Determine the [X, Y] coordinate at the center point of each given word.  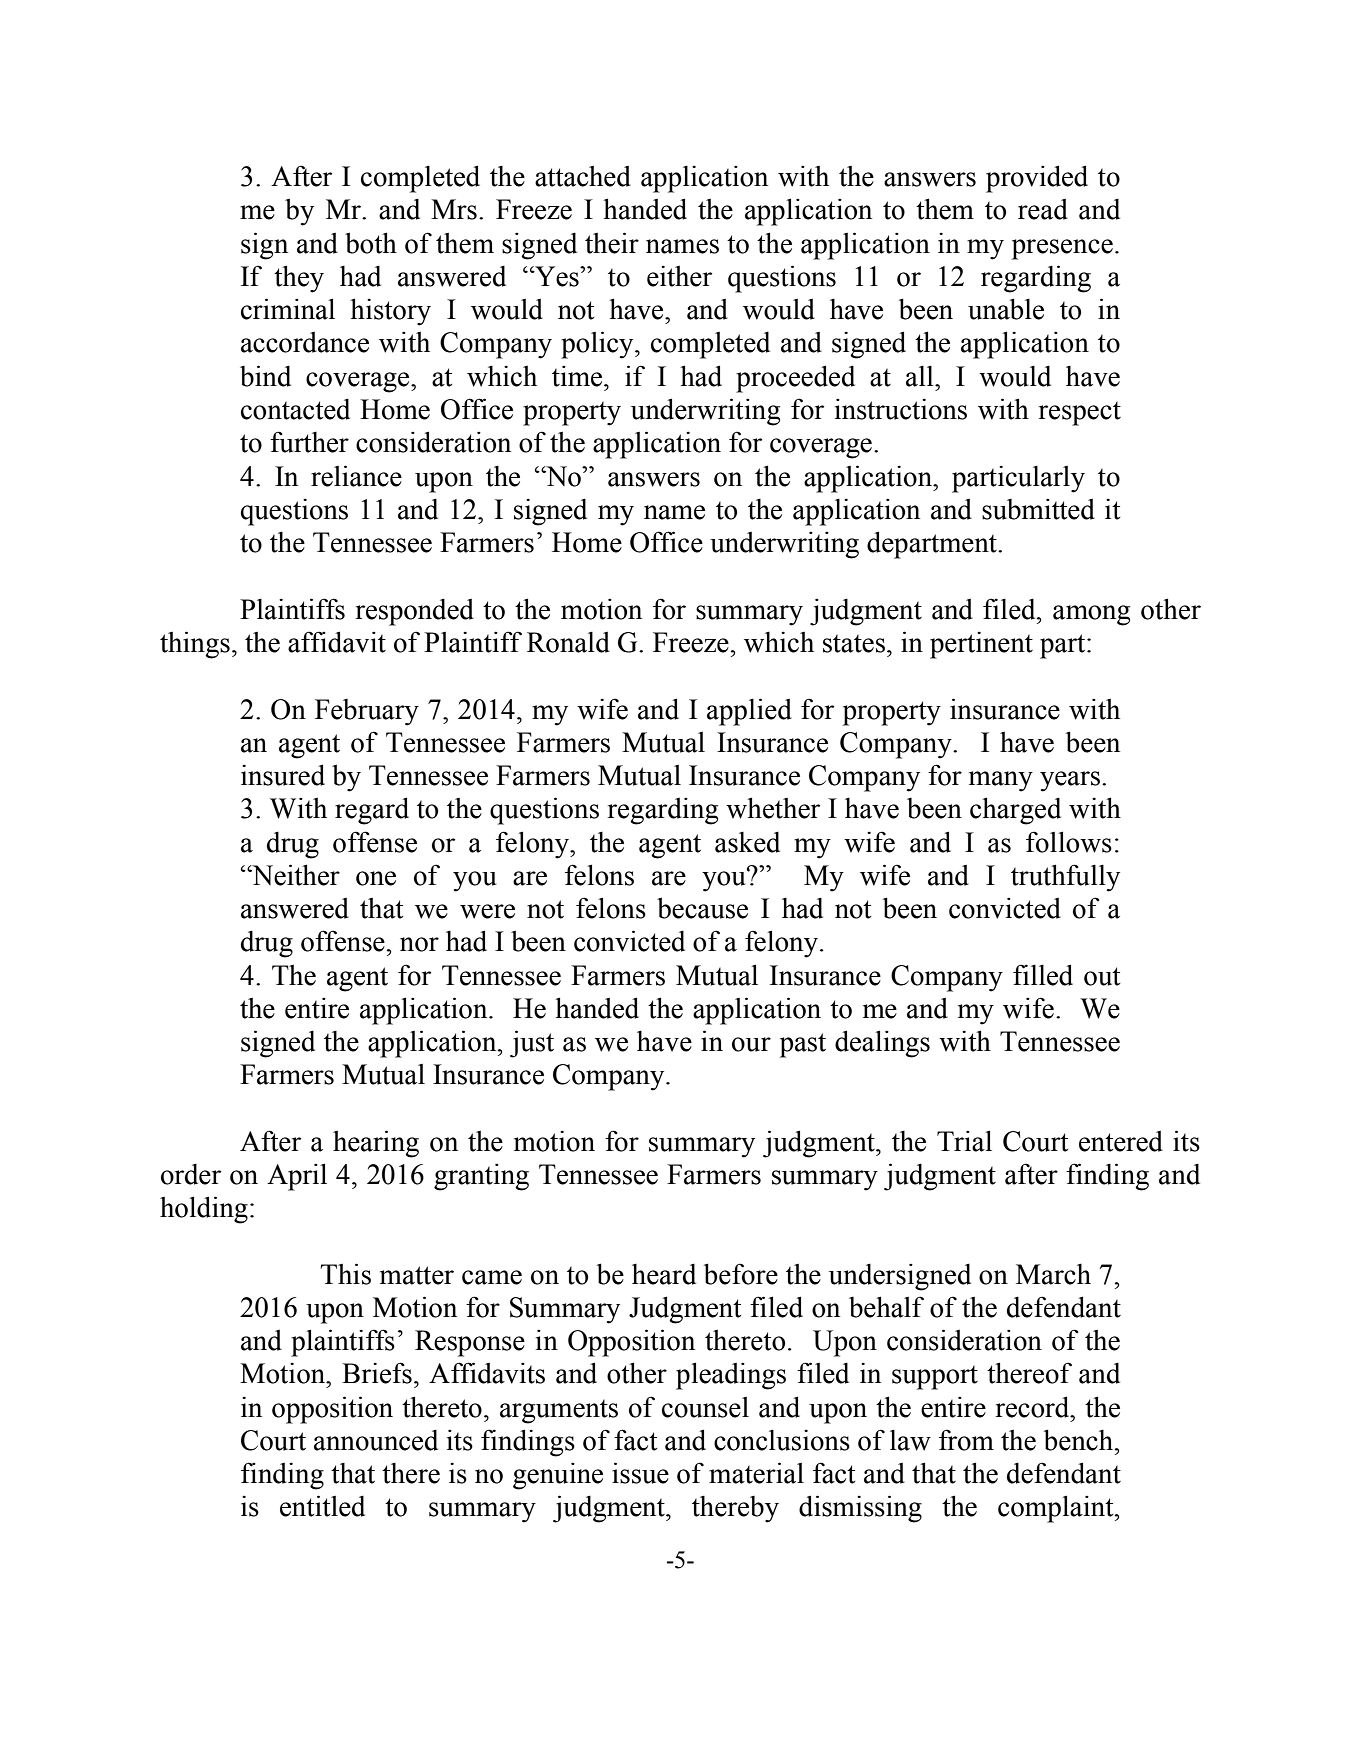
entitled [322, 1506]
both [371, 243]
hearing [376, 1144]
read [1043, 209]
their [612, 243]
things [195, 645]
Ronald [568, 642]
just [532, 1044]
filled [1043, 975]
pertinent [981, 645]
